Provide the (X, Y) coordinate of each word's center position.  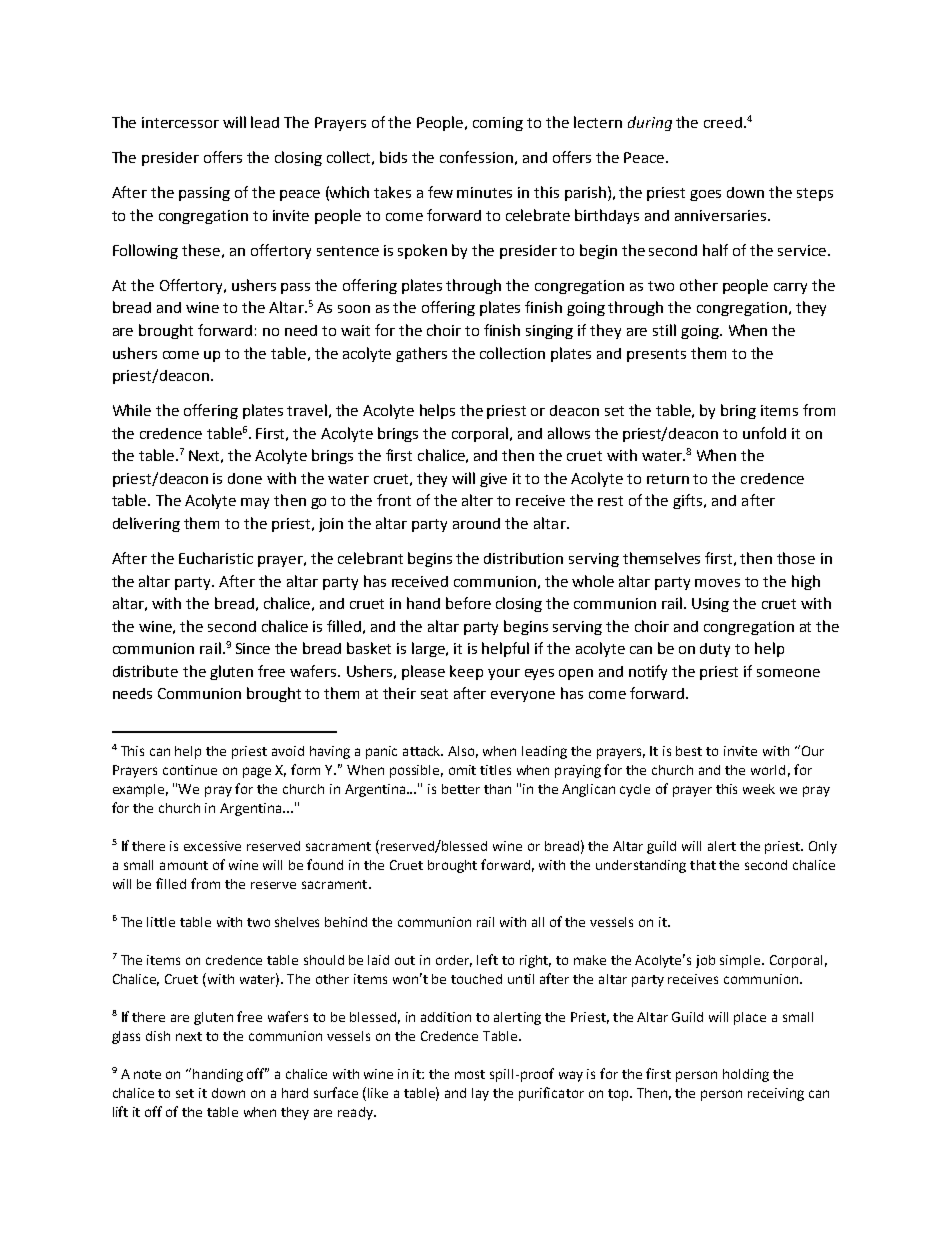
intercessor (180, 122)
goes (705, 195)
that (703, 865)
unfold (764, 433)
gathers (421, 354)
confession (476, 157)
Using (710, 605)
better (461, 789)
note (147, 1074)
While (132, 410)
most (470, 1074)
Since (253, 648)
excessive (212, 846)
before (468, 603)
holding (746, 1075)
